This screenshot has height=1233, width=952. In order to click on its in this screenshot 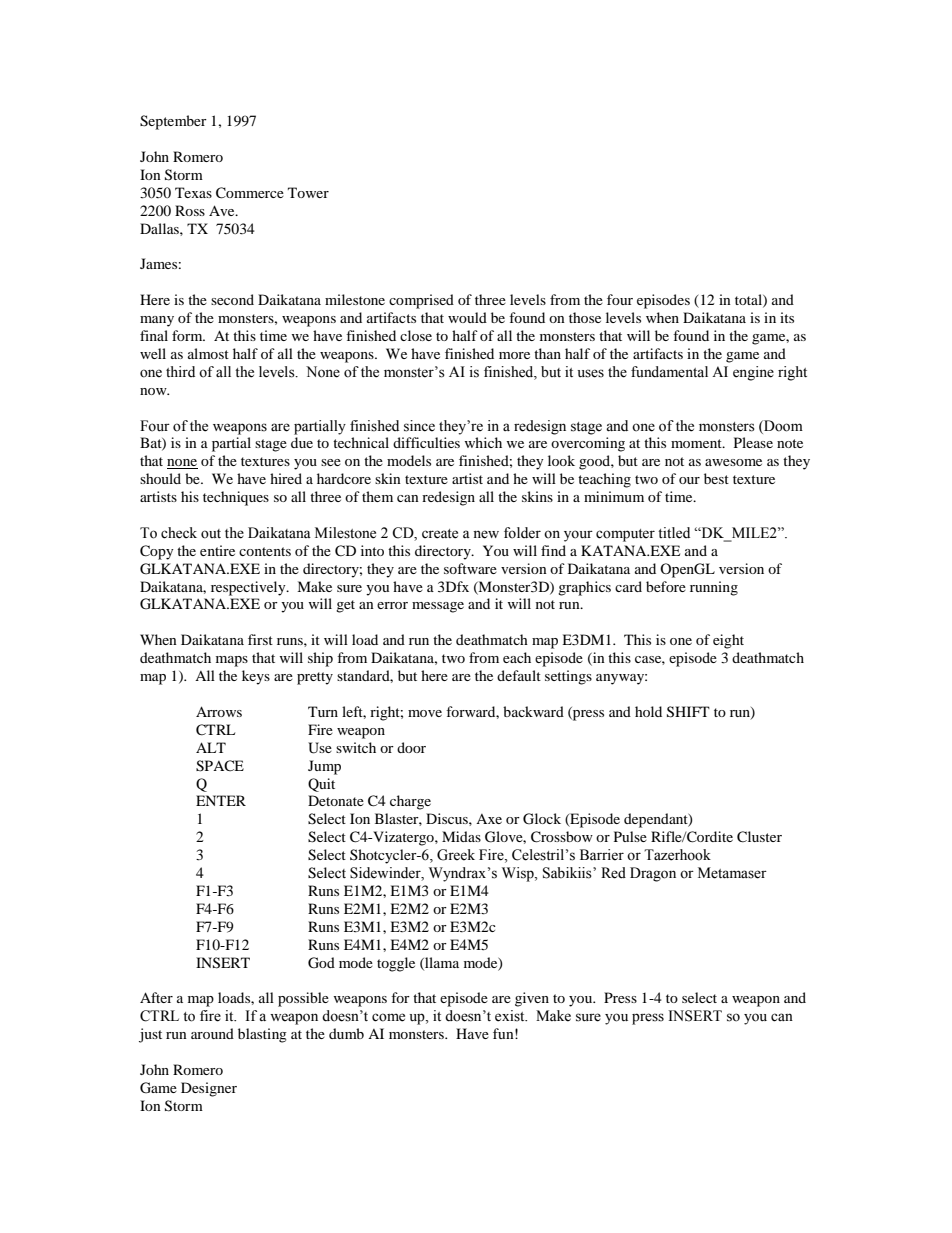, I will do `click(787, 317)`.
